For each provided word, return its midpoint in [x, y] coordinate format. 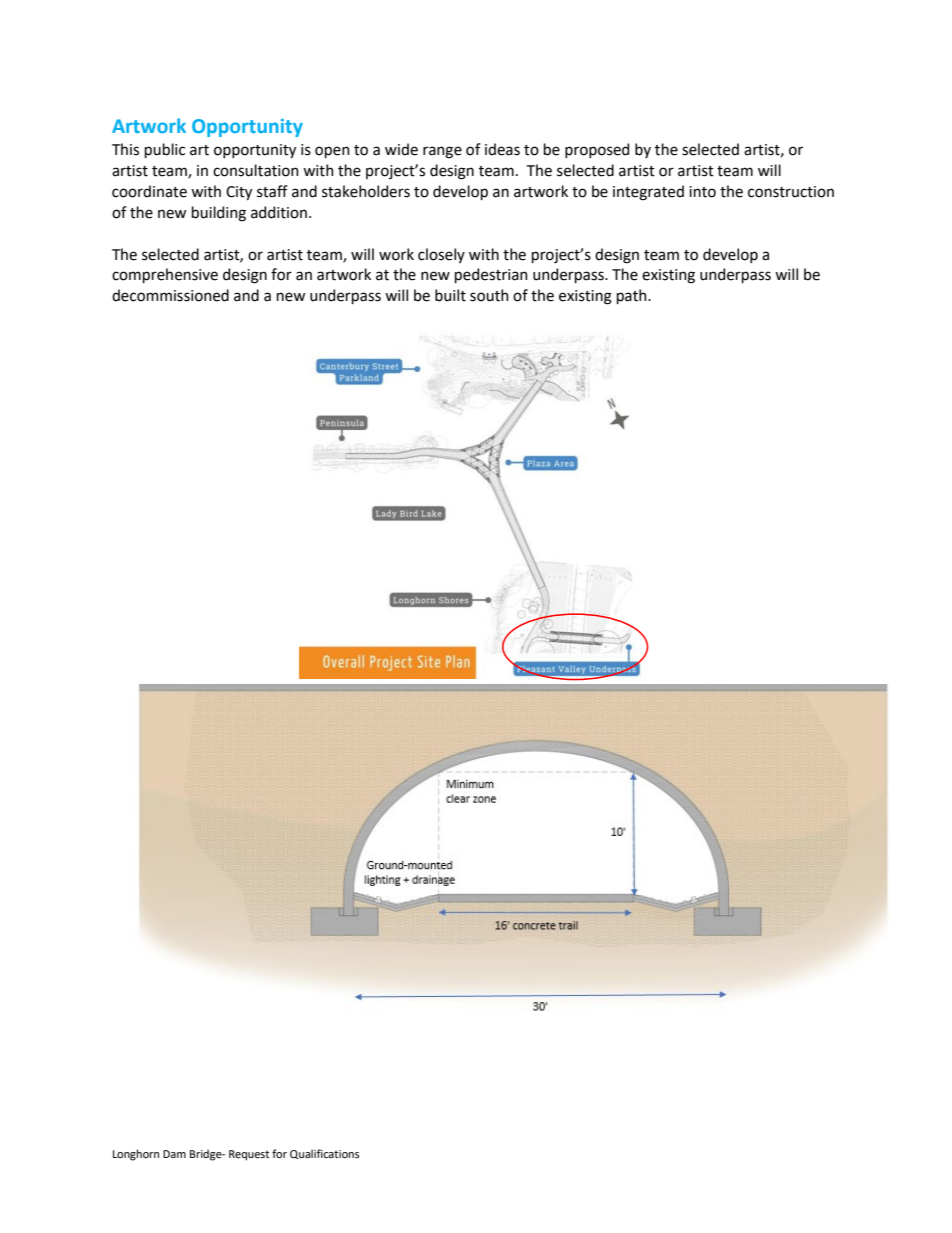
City [239, 193]
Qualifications [324, 1154]
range [442, 152]
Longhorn [136, 1155]
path [633, 296]
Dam [174, 1154]
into [702, 192]
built [450, 295]
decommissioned [170, 295]
